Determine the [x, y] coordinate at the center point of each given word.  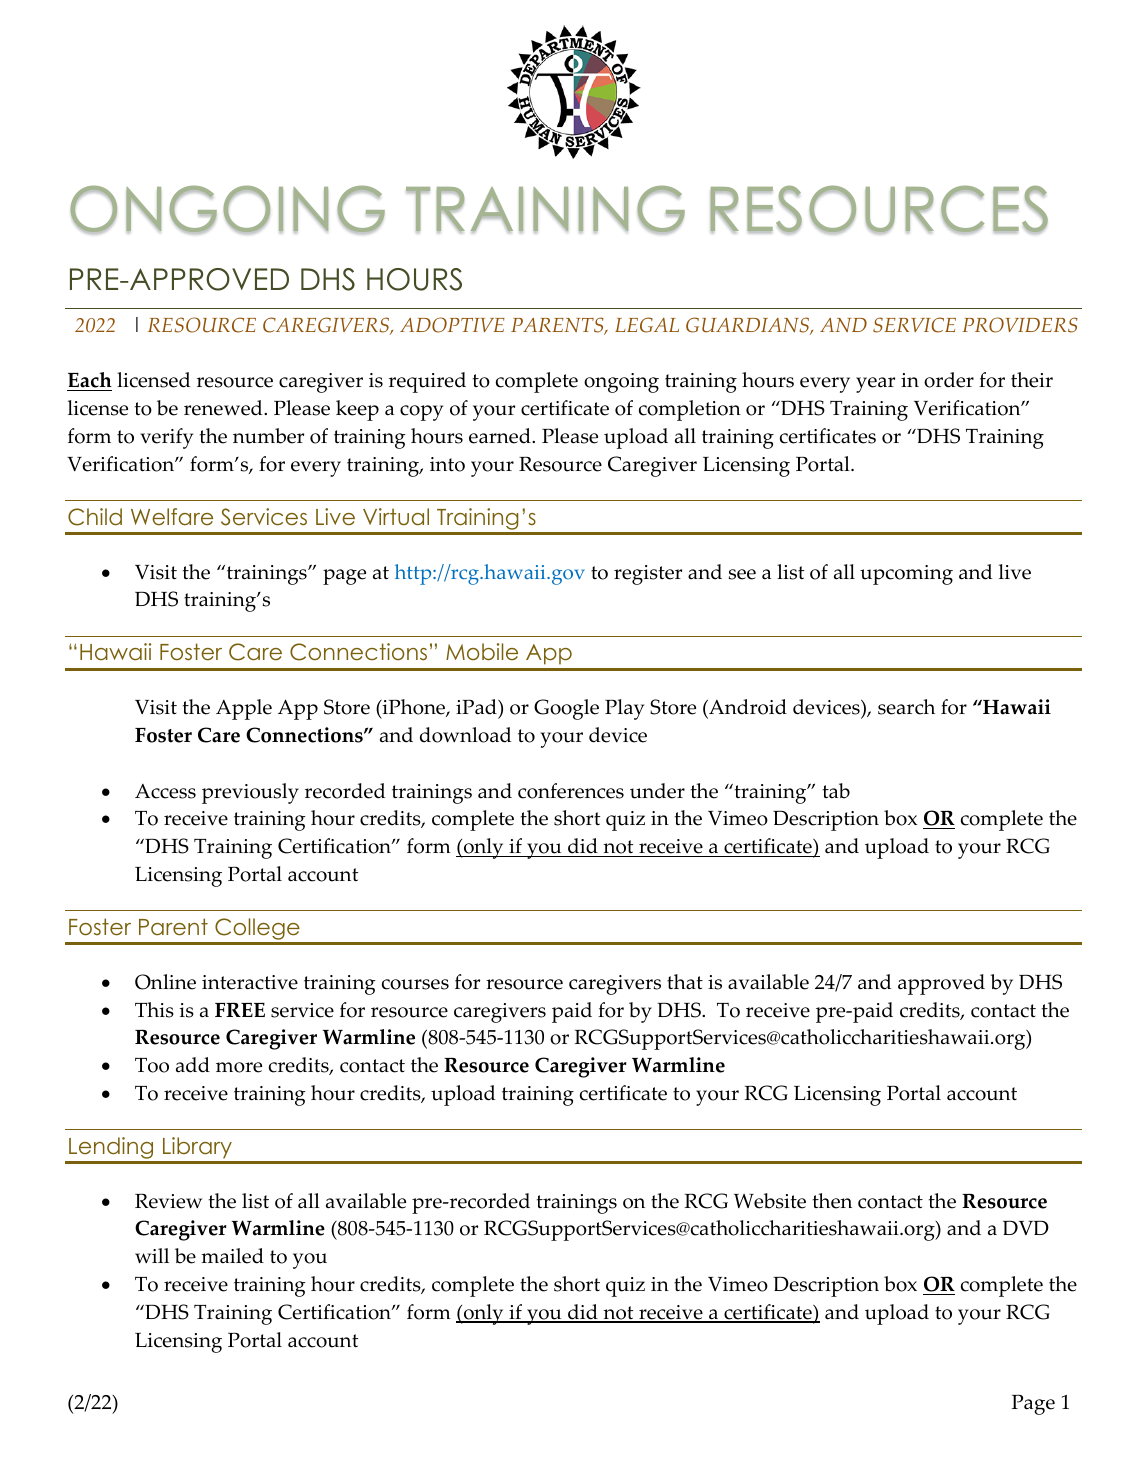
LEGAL [647, 325]
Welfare [172, 516]
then [832, 1201]
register [648, 575]
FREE [240, 1009]
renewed [224, 408]
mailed [232, 1256]
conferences [571, 791]
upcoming [906, 575]
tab [836, 791]
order [949, 380]
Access [165, 791]
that [685, 981]
